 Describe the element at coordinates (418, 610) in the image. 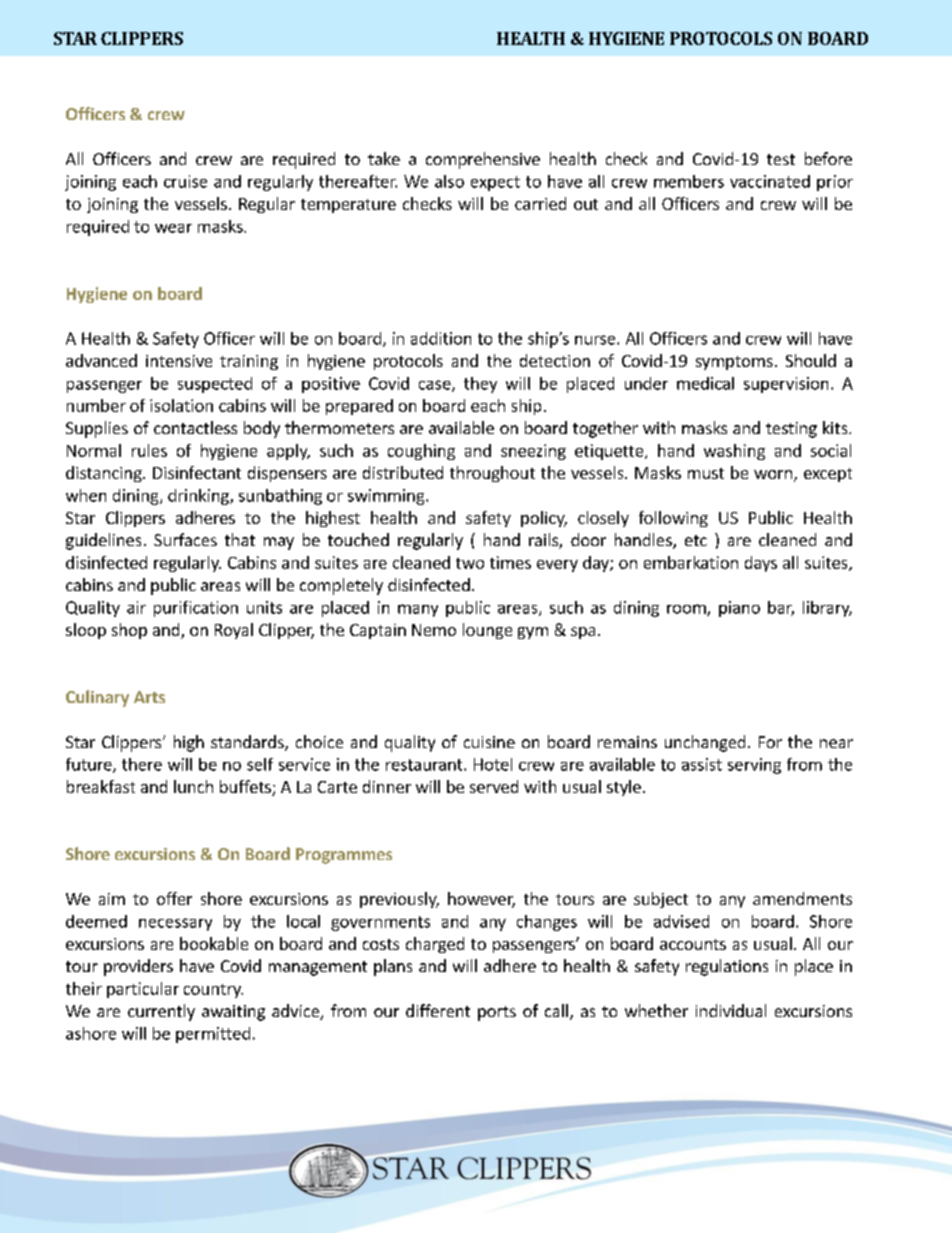

I see `many` at that location.
